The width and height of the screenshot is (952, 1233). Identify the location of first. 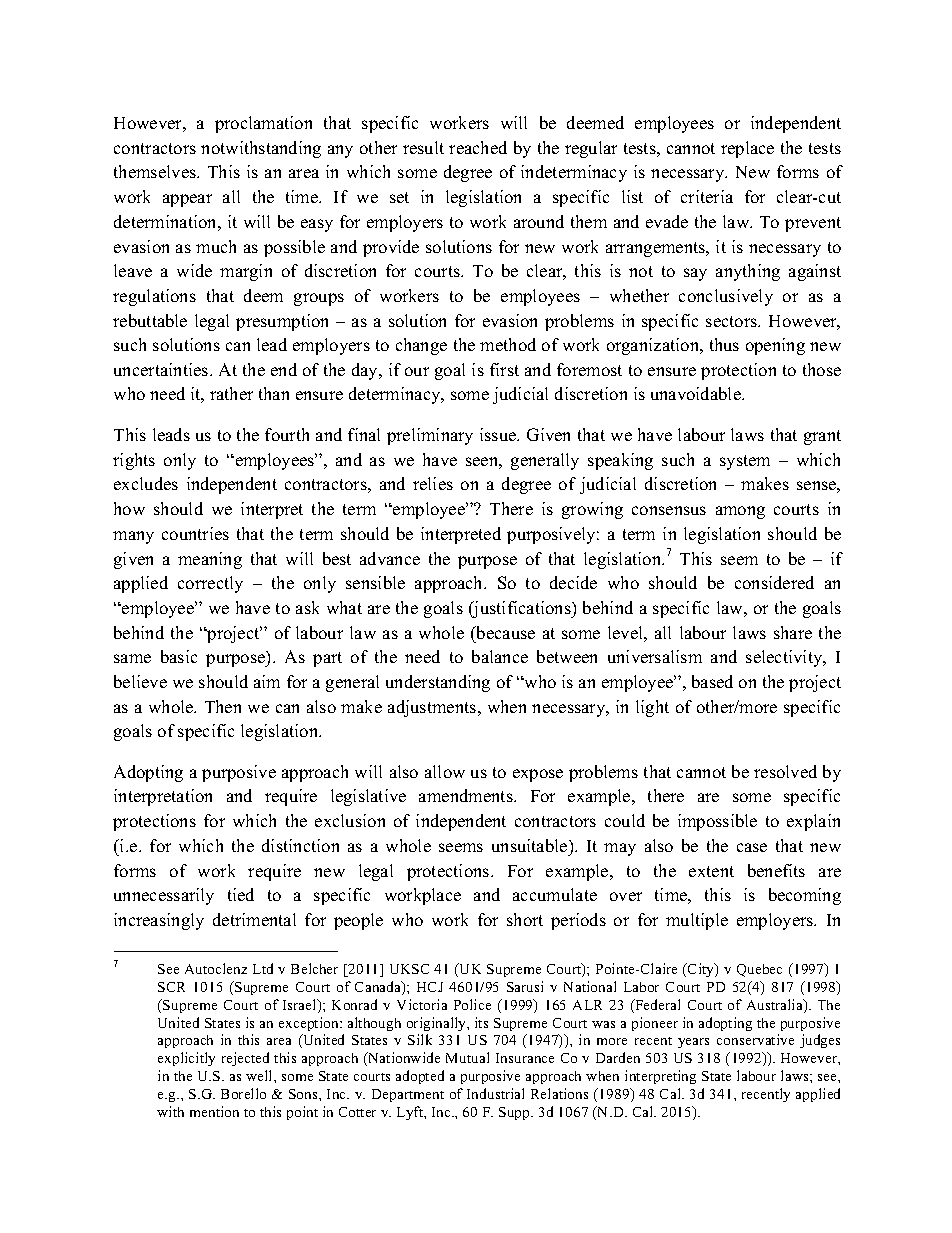
(504, 369).
